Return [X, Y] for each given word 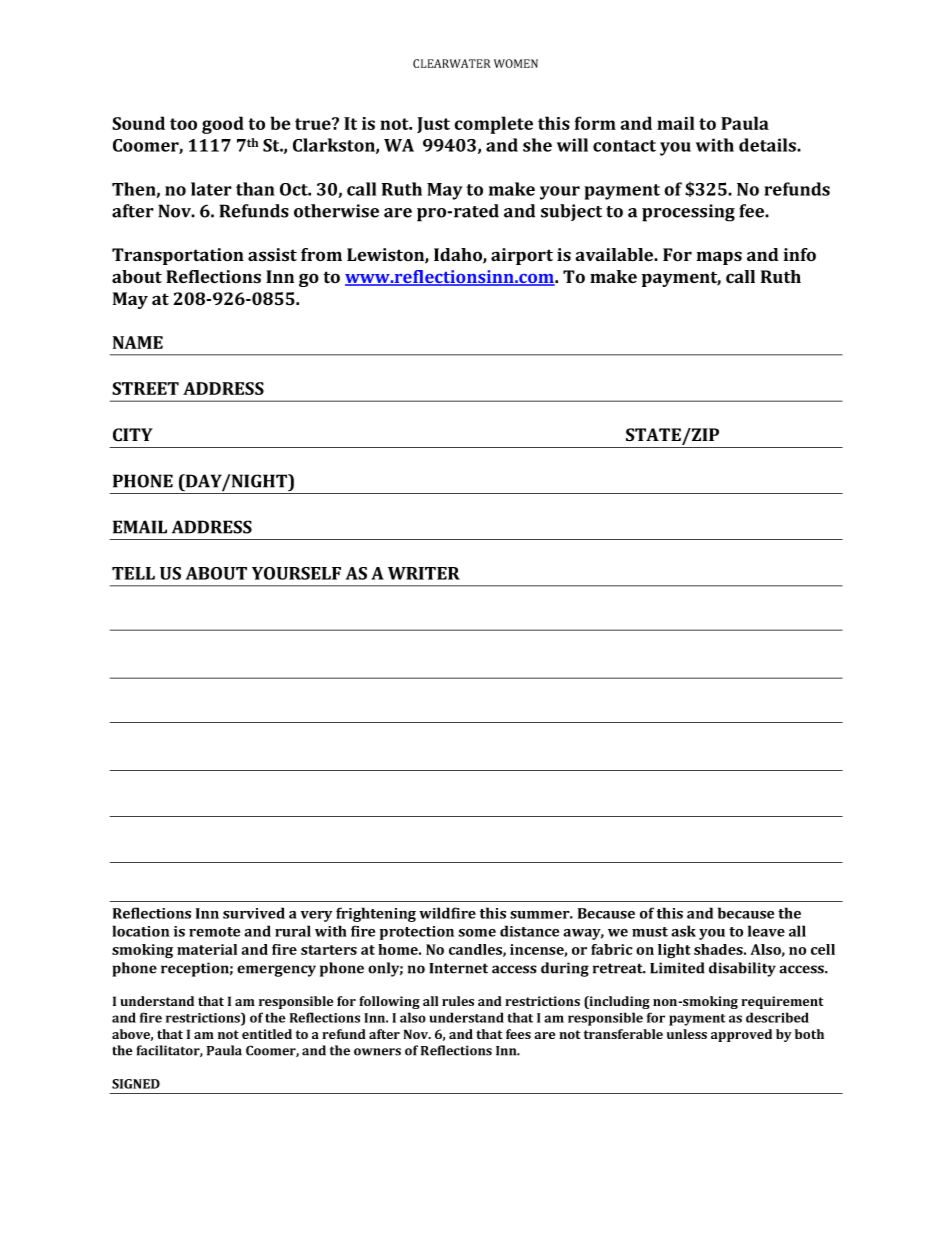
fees [518, 1034]
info [800, 254]
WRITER [424, 573]
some [477, 933]
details [768, 145]
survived [254, 913]
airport [522, 256]
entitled [267, 1034]
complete [493, 125]
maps [719, 258]
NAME [138, 342]
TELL [133, 573]
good [223, 125]
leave [766, 931]
